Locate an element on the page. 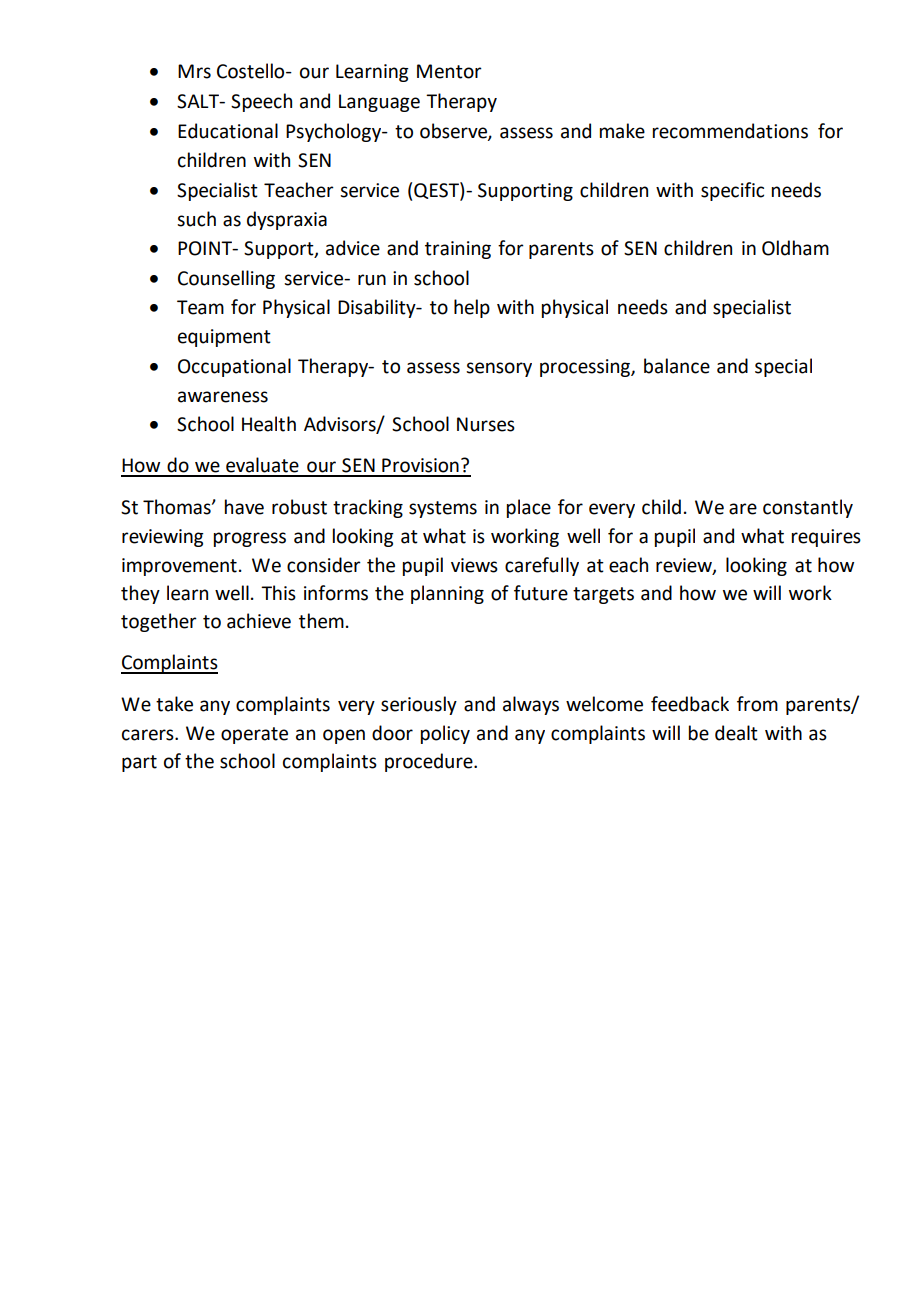  Oldham is located at coordinates (795, 248).
